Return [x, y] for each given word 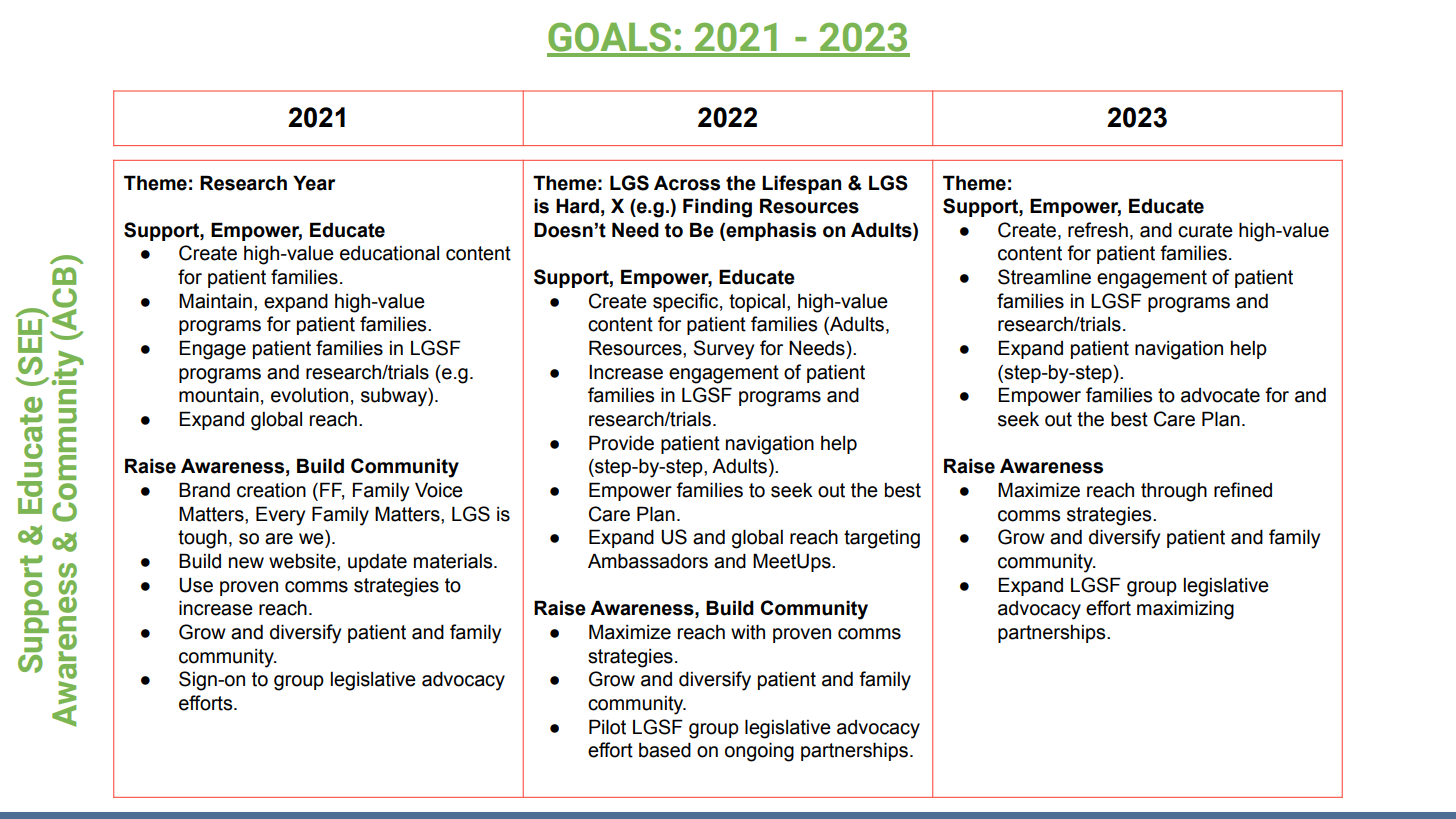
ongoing [759, 752]
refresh [1098, 230]
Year [314, 183]
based [665, 750]
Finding [717, 208]
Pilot [607, 727]
